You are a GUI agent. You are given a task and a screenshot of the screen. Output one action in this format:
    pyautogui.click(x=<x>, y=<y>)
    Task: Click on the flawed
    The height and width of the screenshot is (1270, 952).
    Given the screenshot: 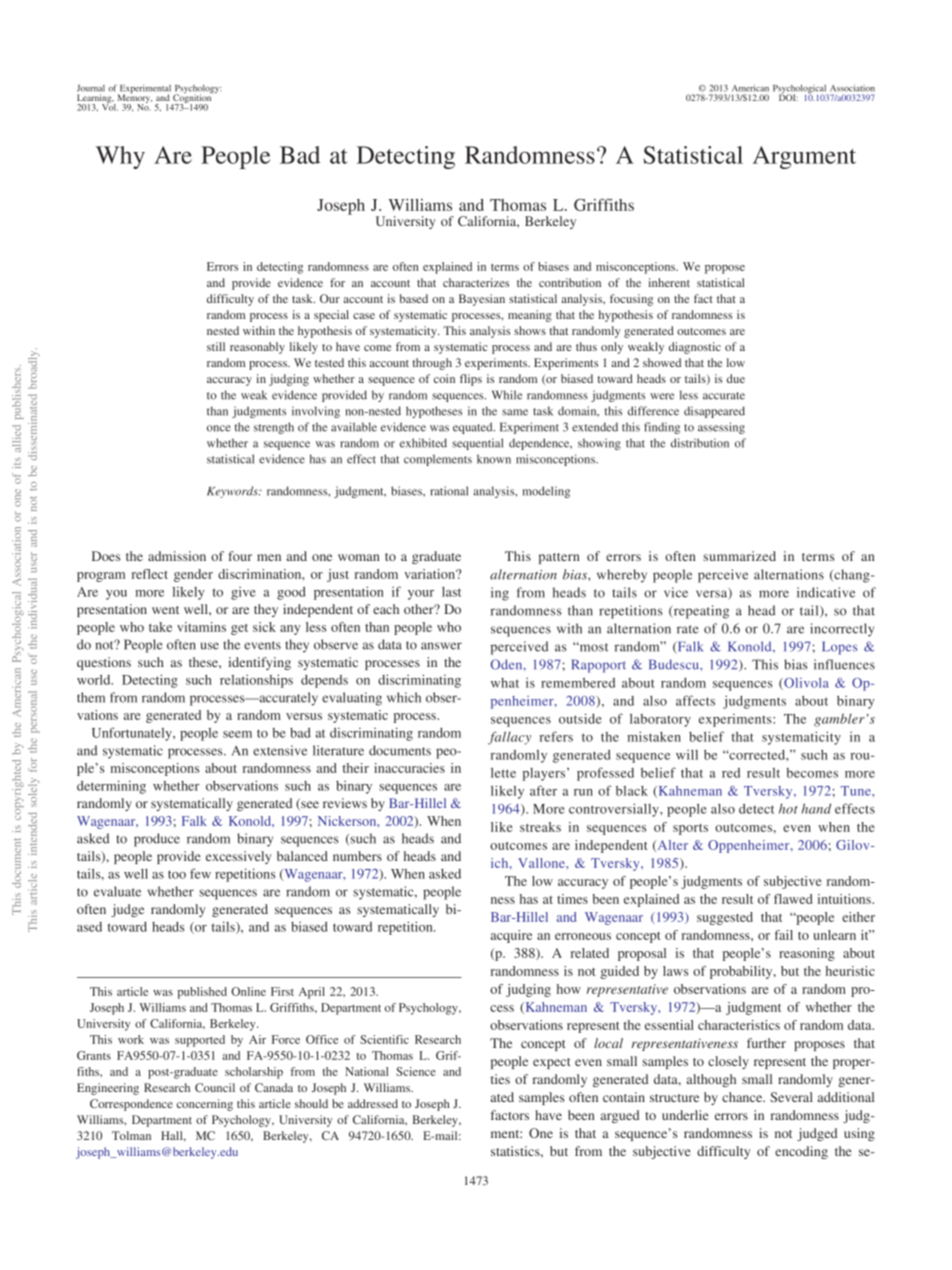 What is the action you would take?
    pyautogui.click(x=793, y=899)
